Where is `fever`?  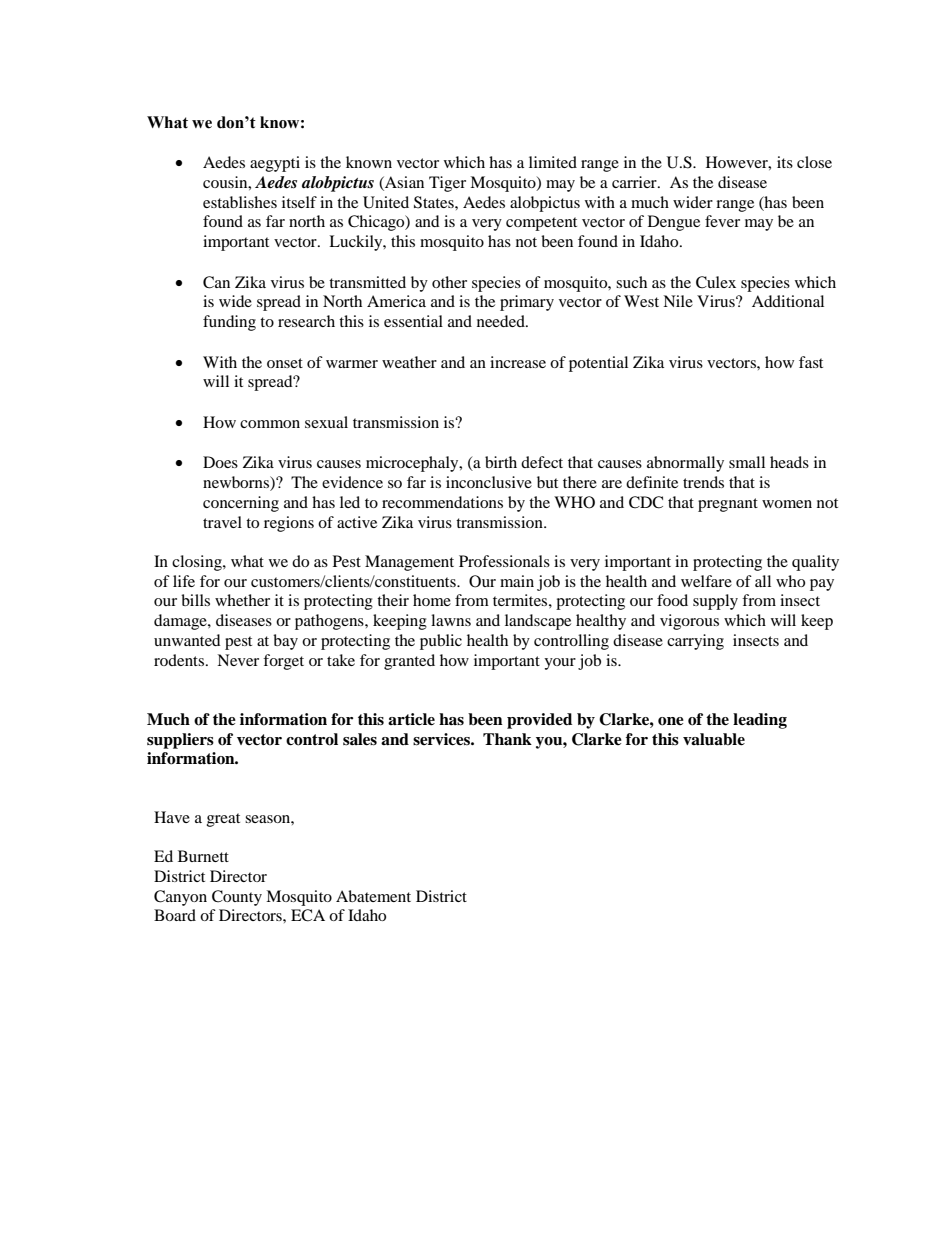 fever is located at coordinates (722, 221).
